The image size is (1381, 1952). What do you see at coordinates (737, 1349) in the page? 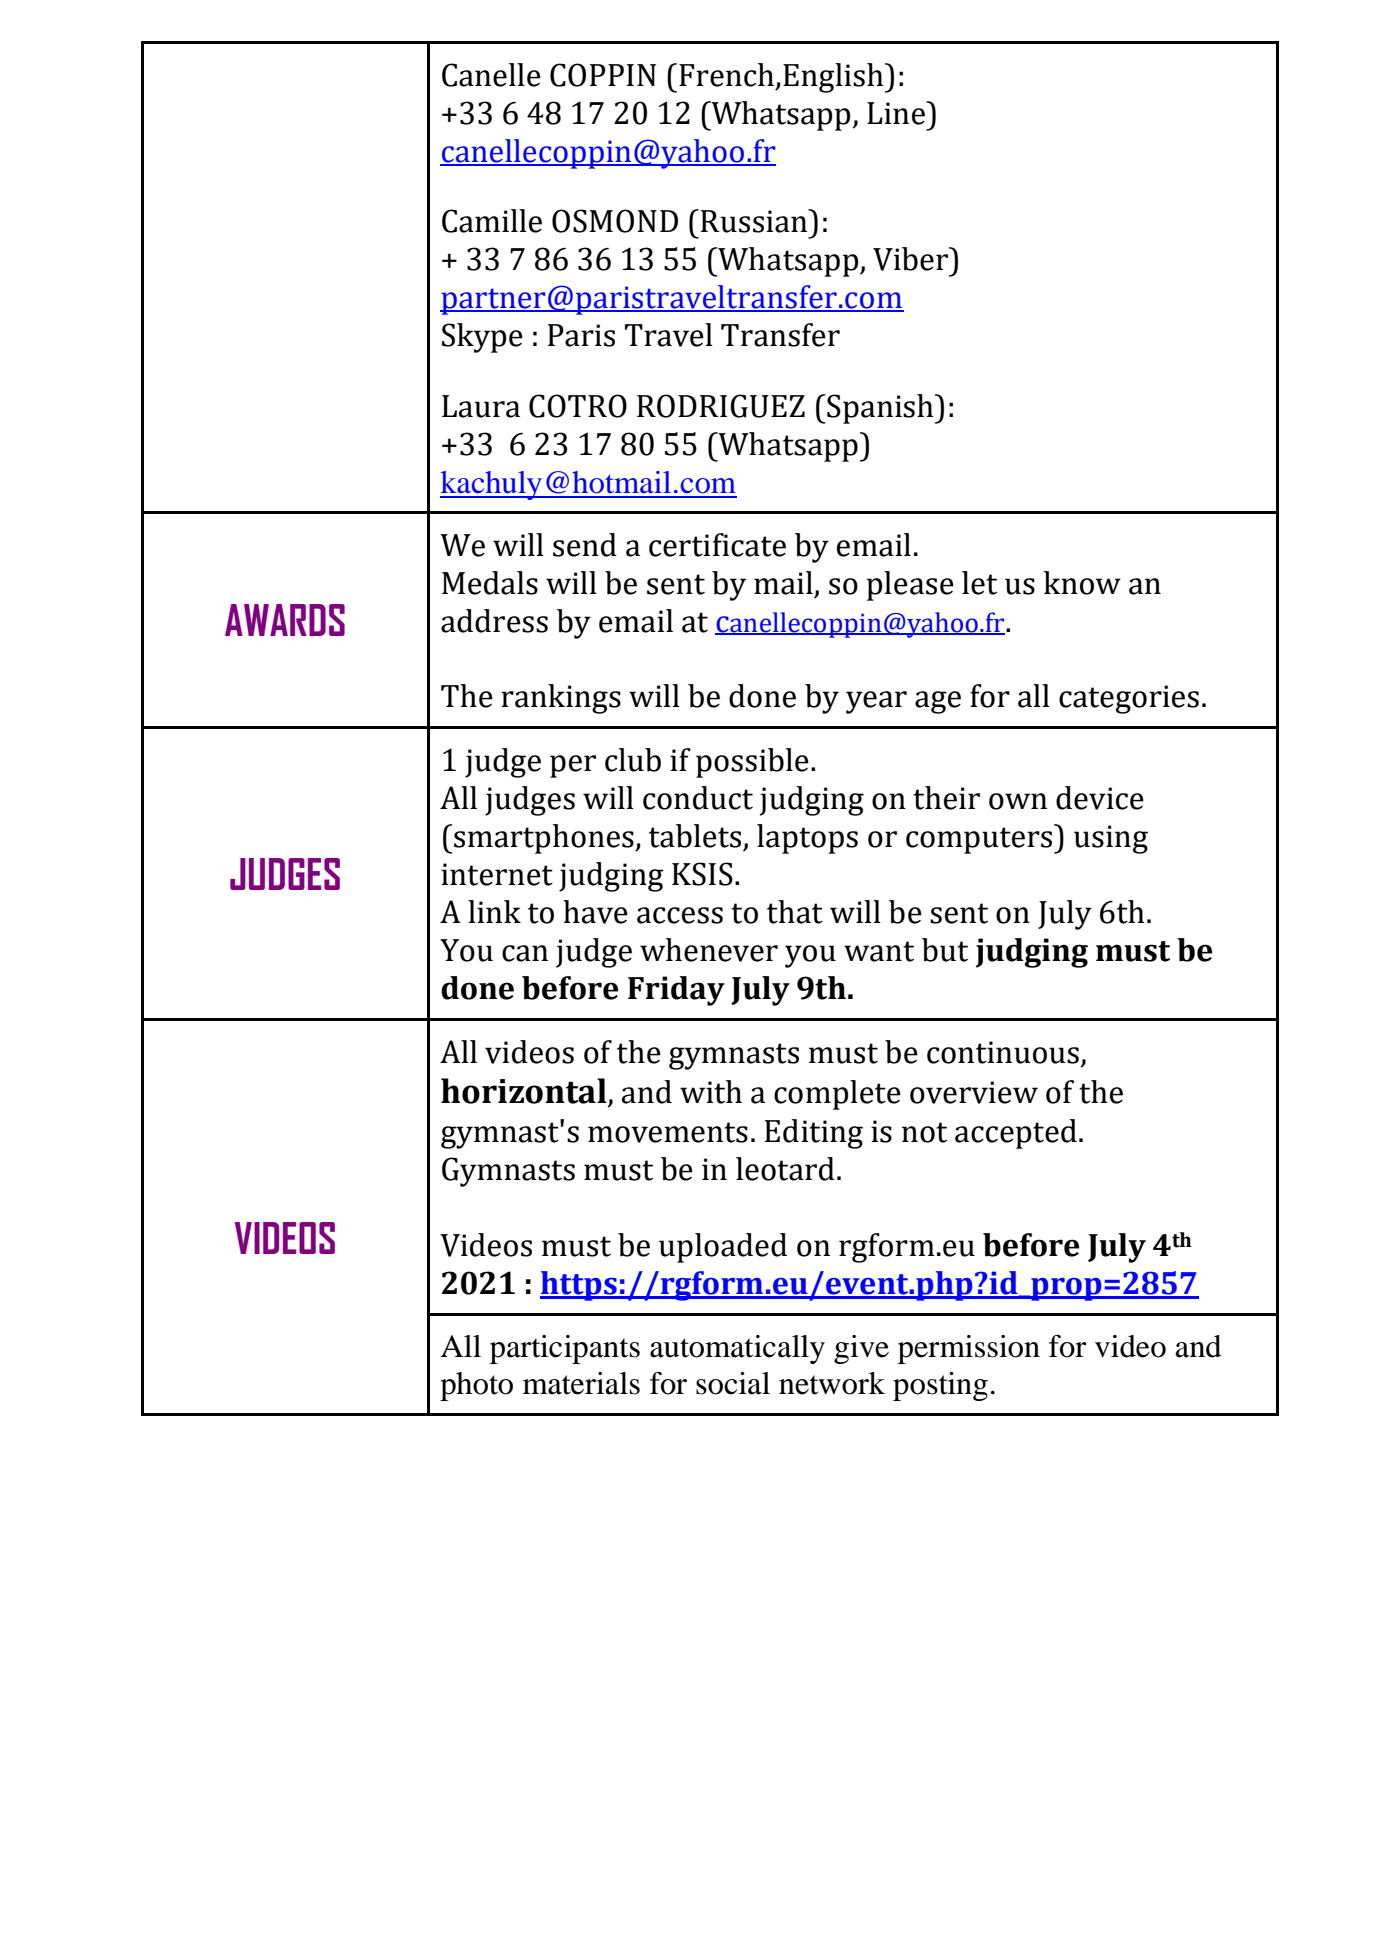
I see `automatically` at bounding box center [737, 1349].
